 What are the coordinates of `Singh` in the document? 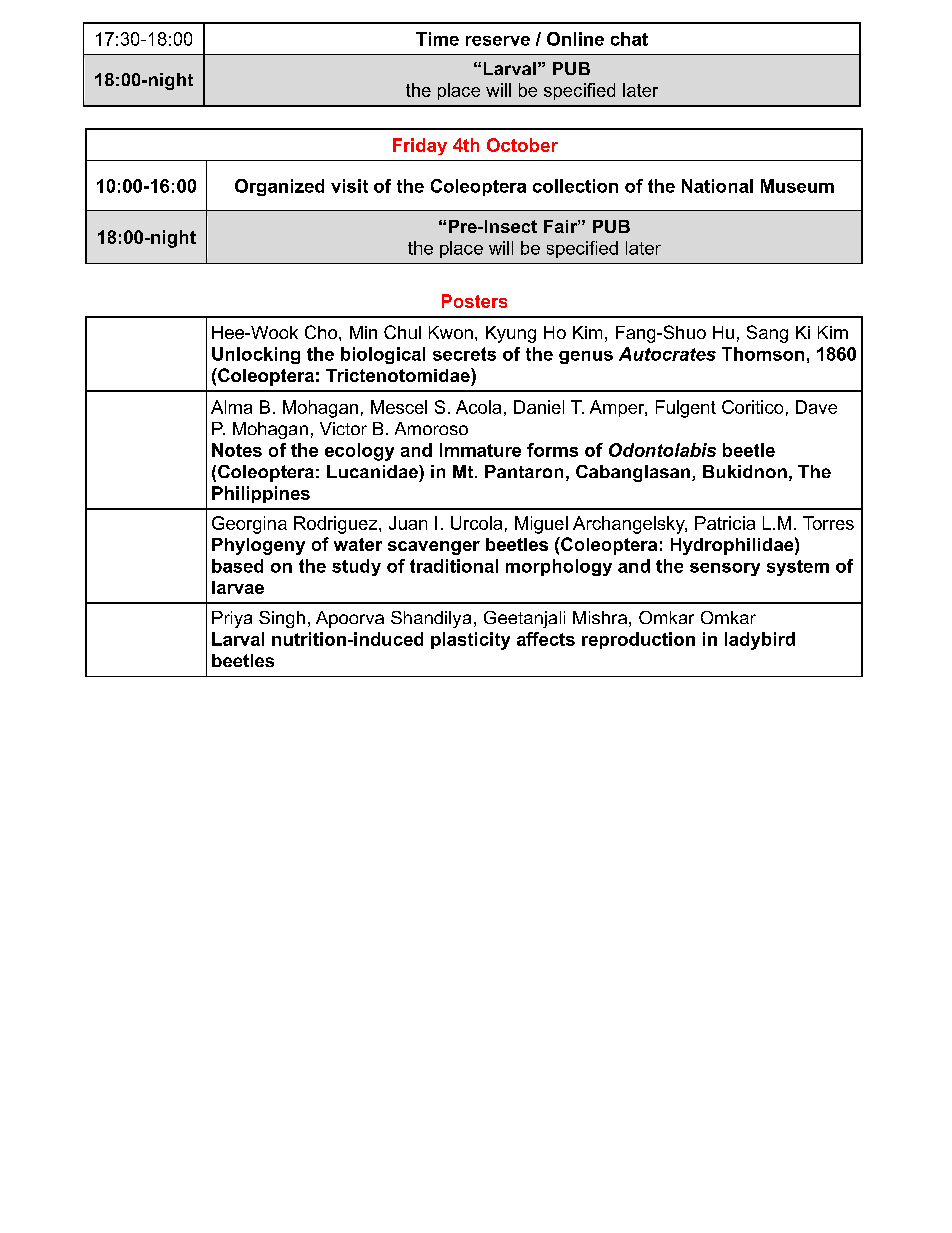 It's located at (282, 619).
